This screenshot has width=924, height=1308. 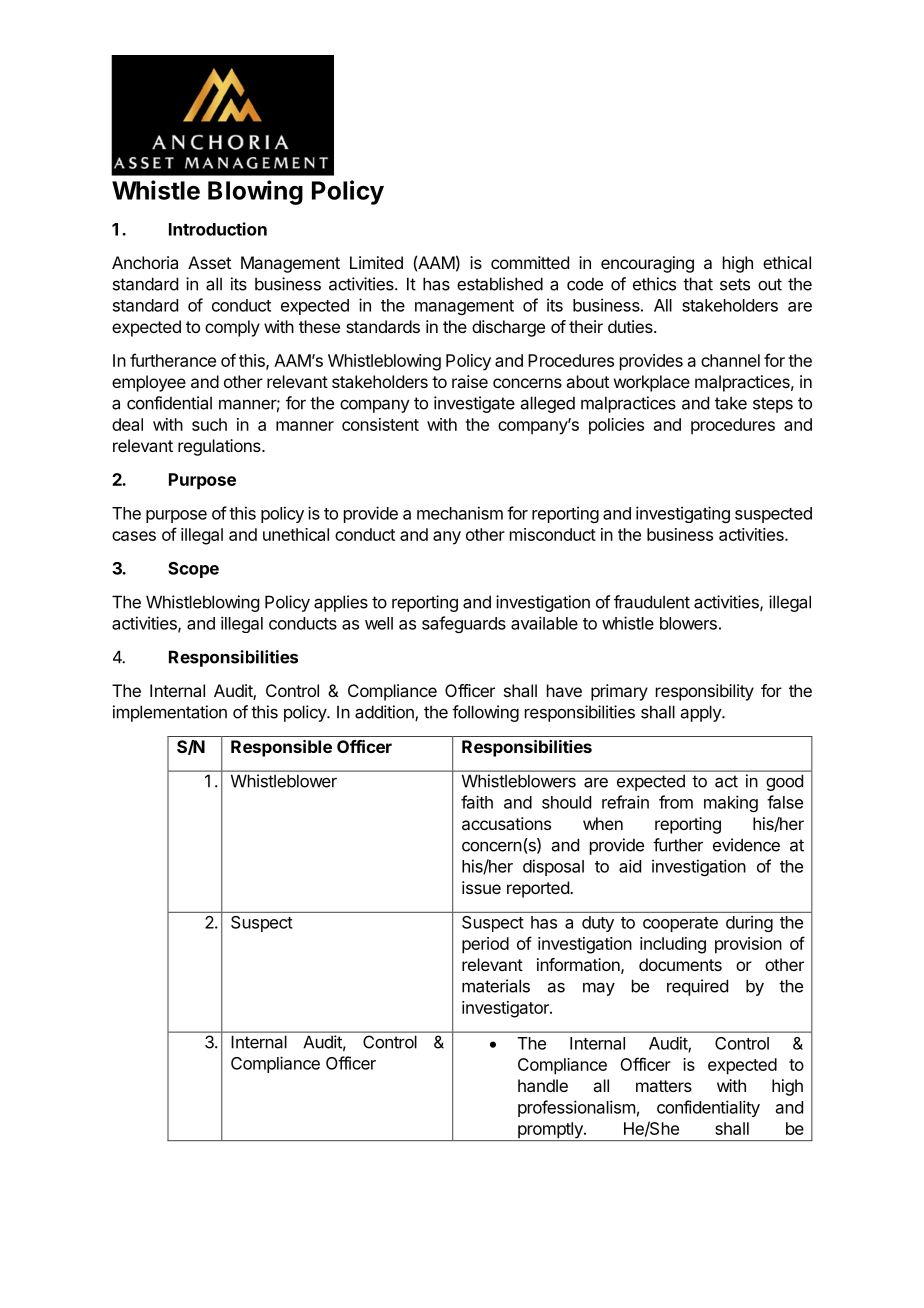 What do you see at coordinates (170, 713) in the screenshot?
I see `implementation` at bounding box center [170, 713].
